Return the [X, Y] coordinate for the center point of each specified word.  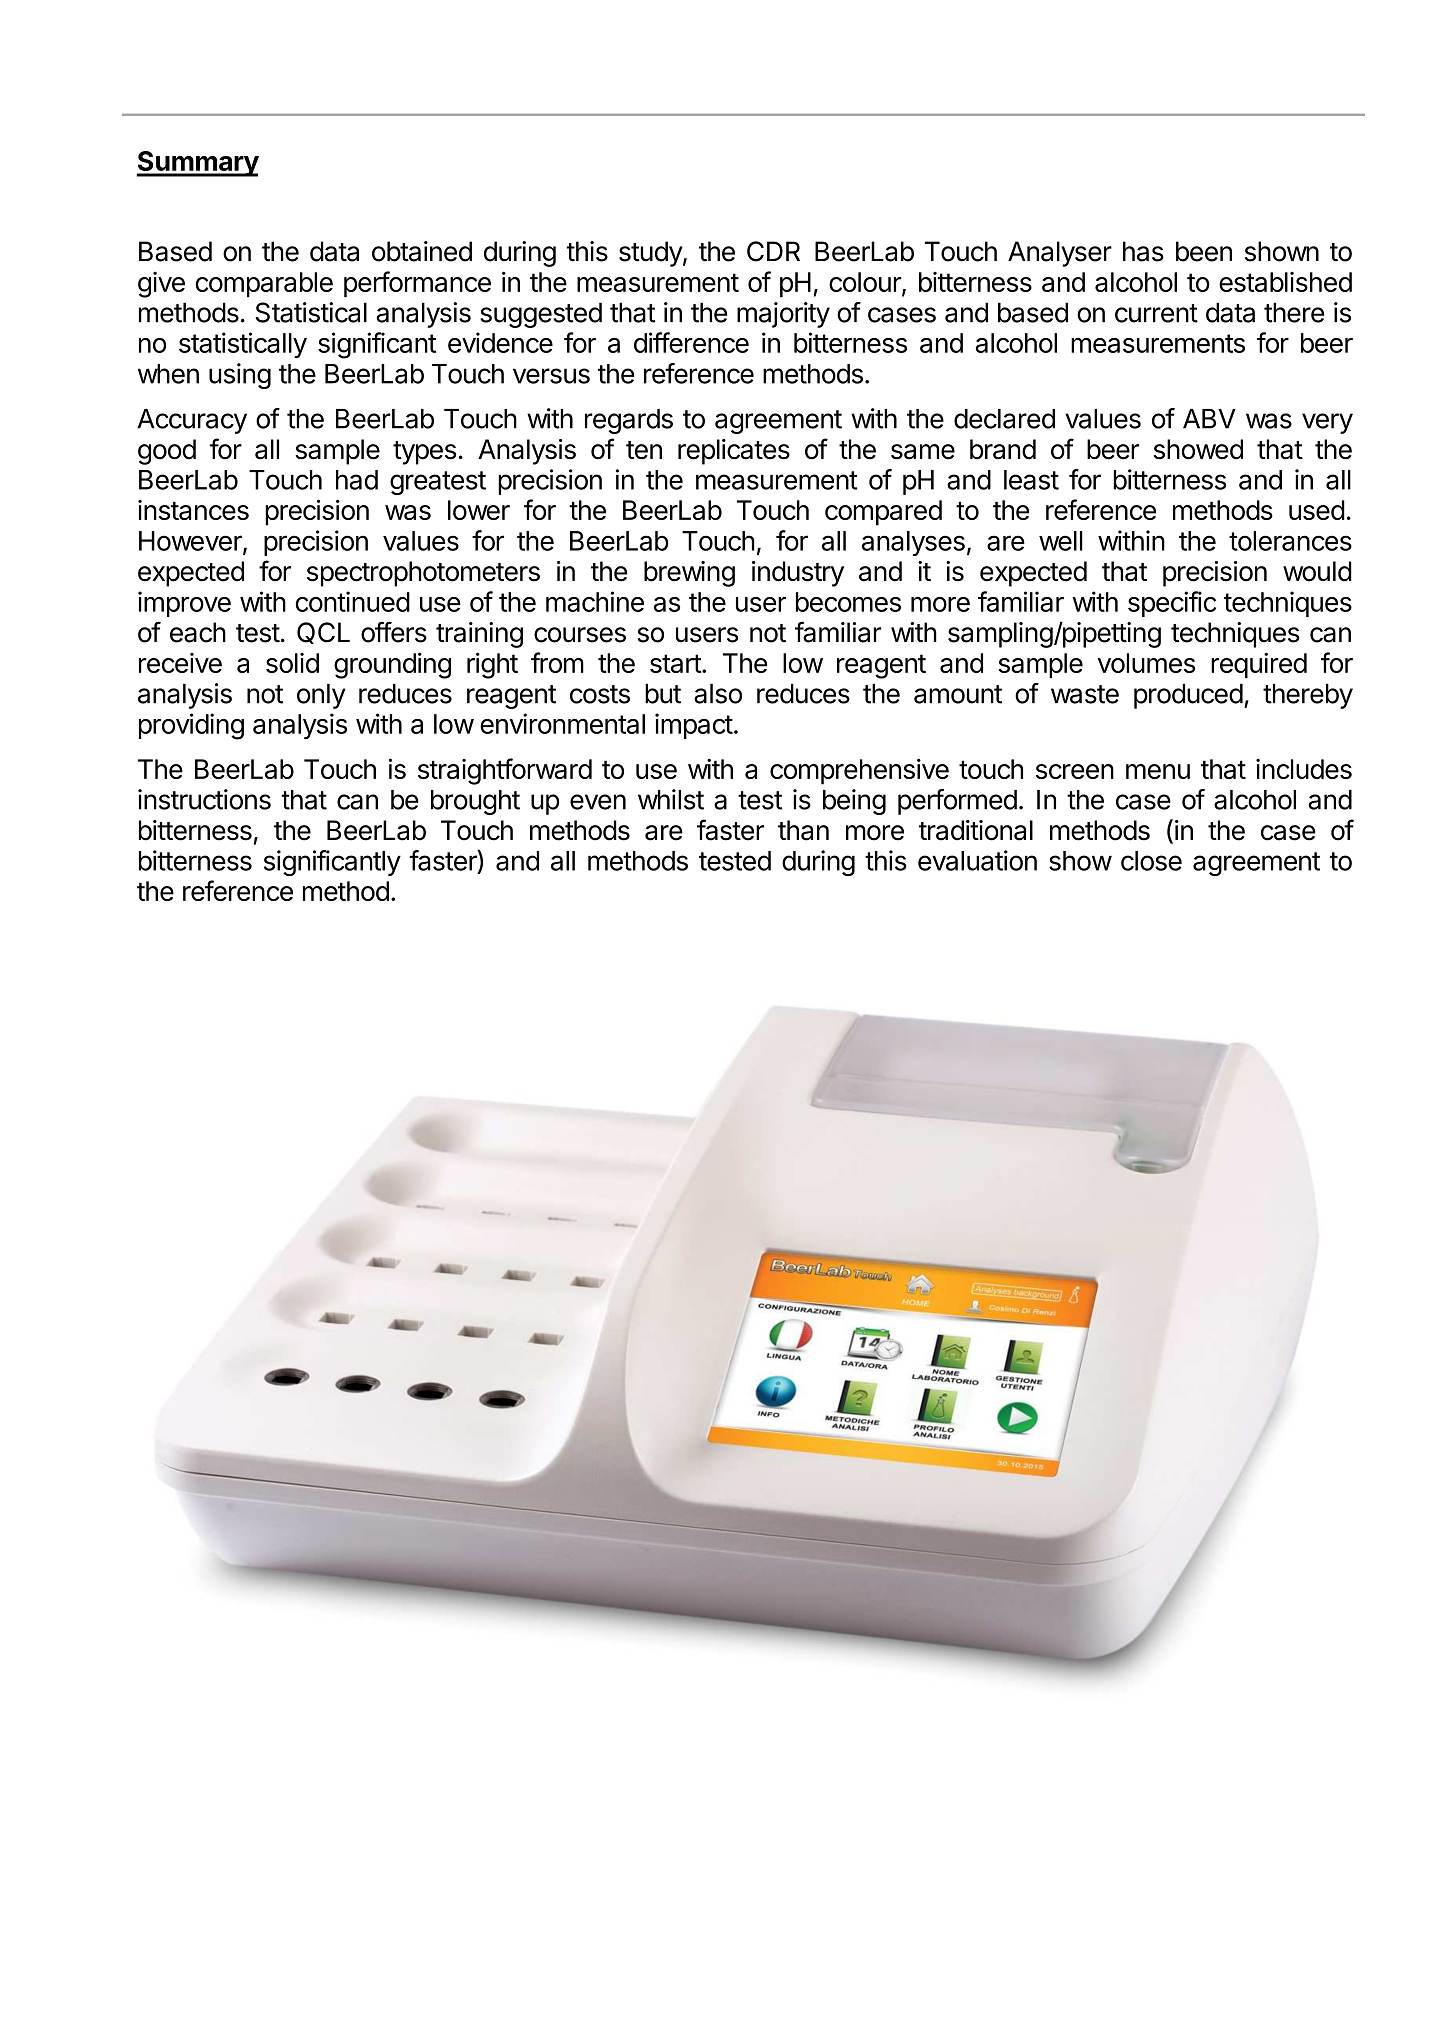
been [1204, 251]
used [1317, 510]
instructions [204, 799]
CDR [773, 251]
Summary [197, 164]
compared [883, 513]
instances [193, 510]
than [803, 830]
